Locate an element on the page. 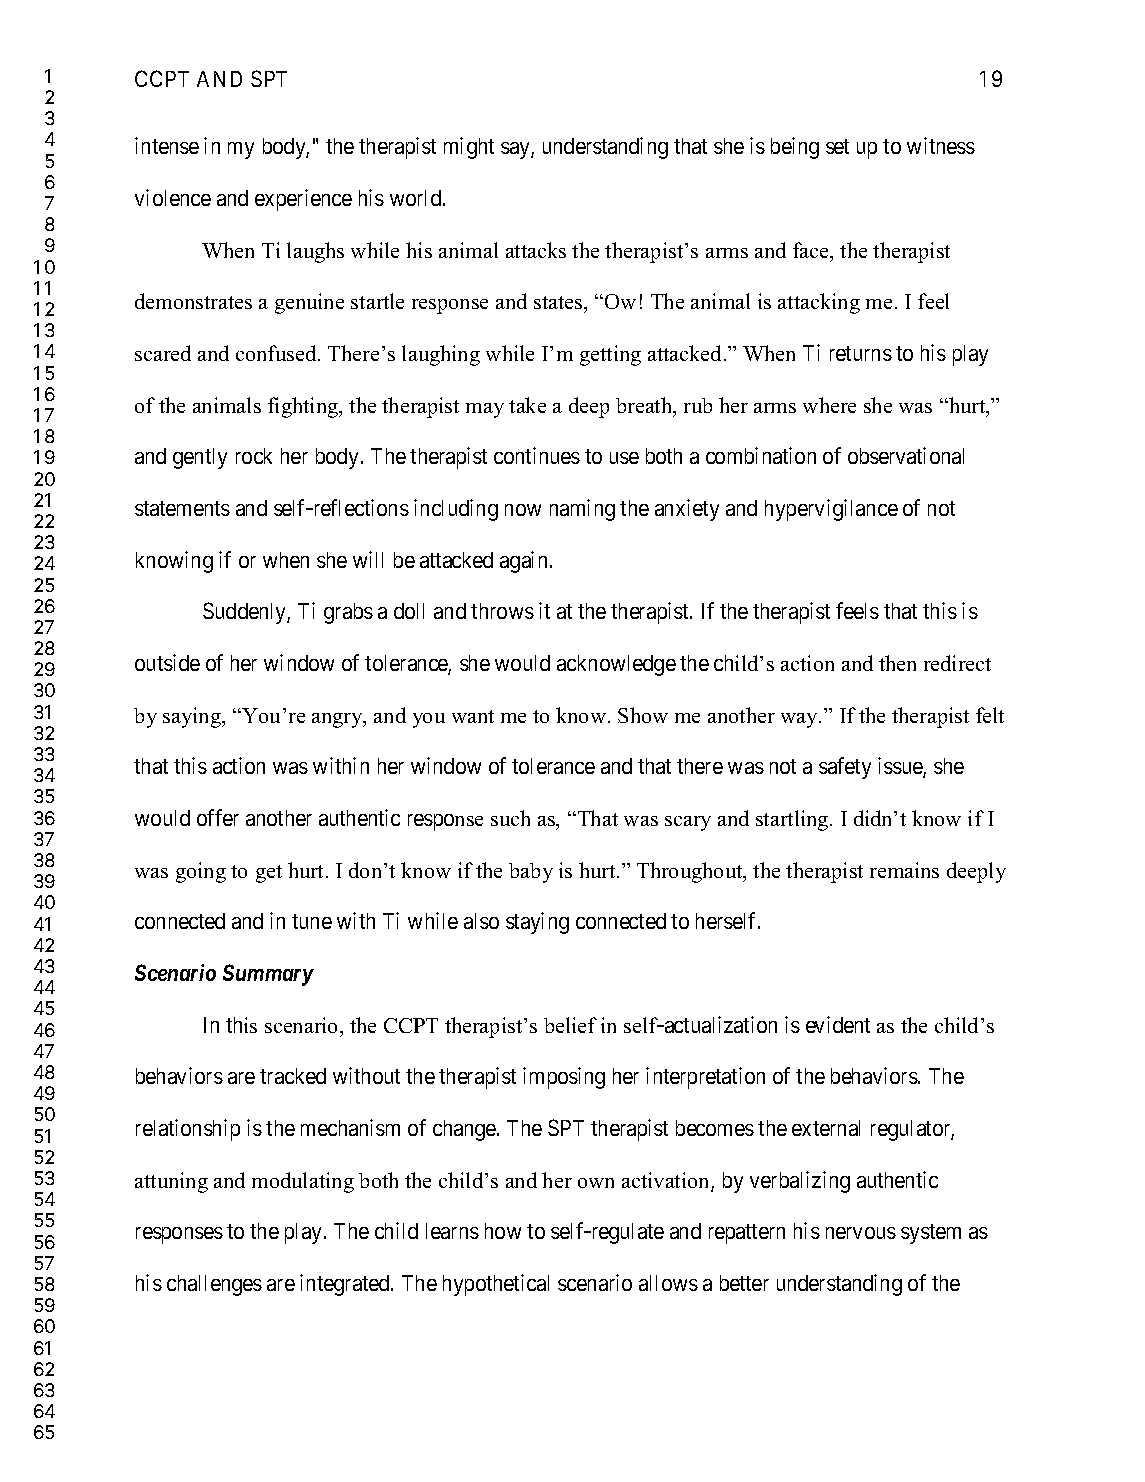 The height and width of the page is (1482, 1145). experience is located at coordinates (303, 200).
